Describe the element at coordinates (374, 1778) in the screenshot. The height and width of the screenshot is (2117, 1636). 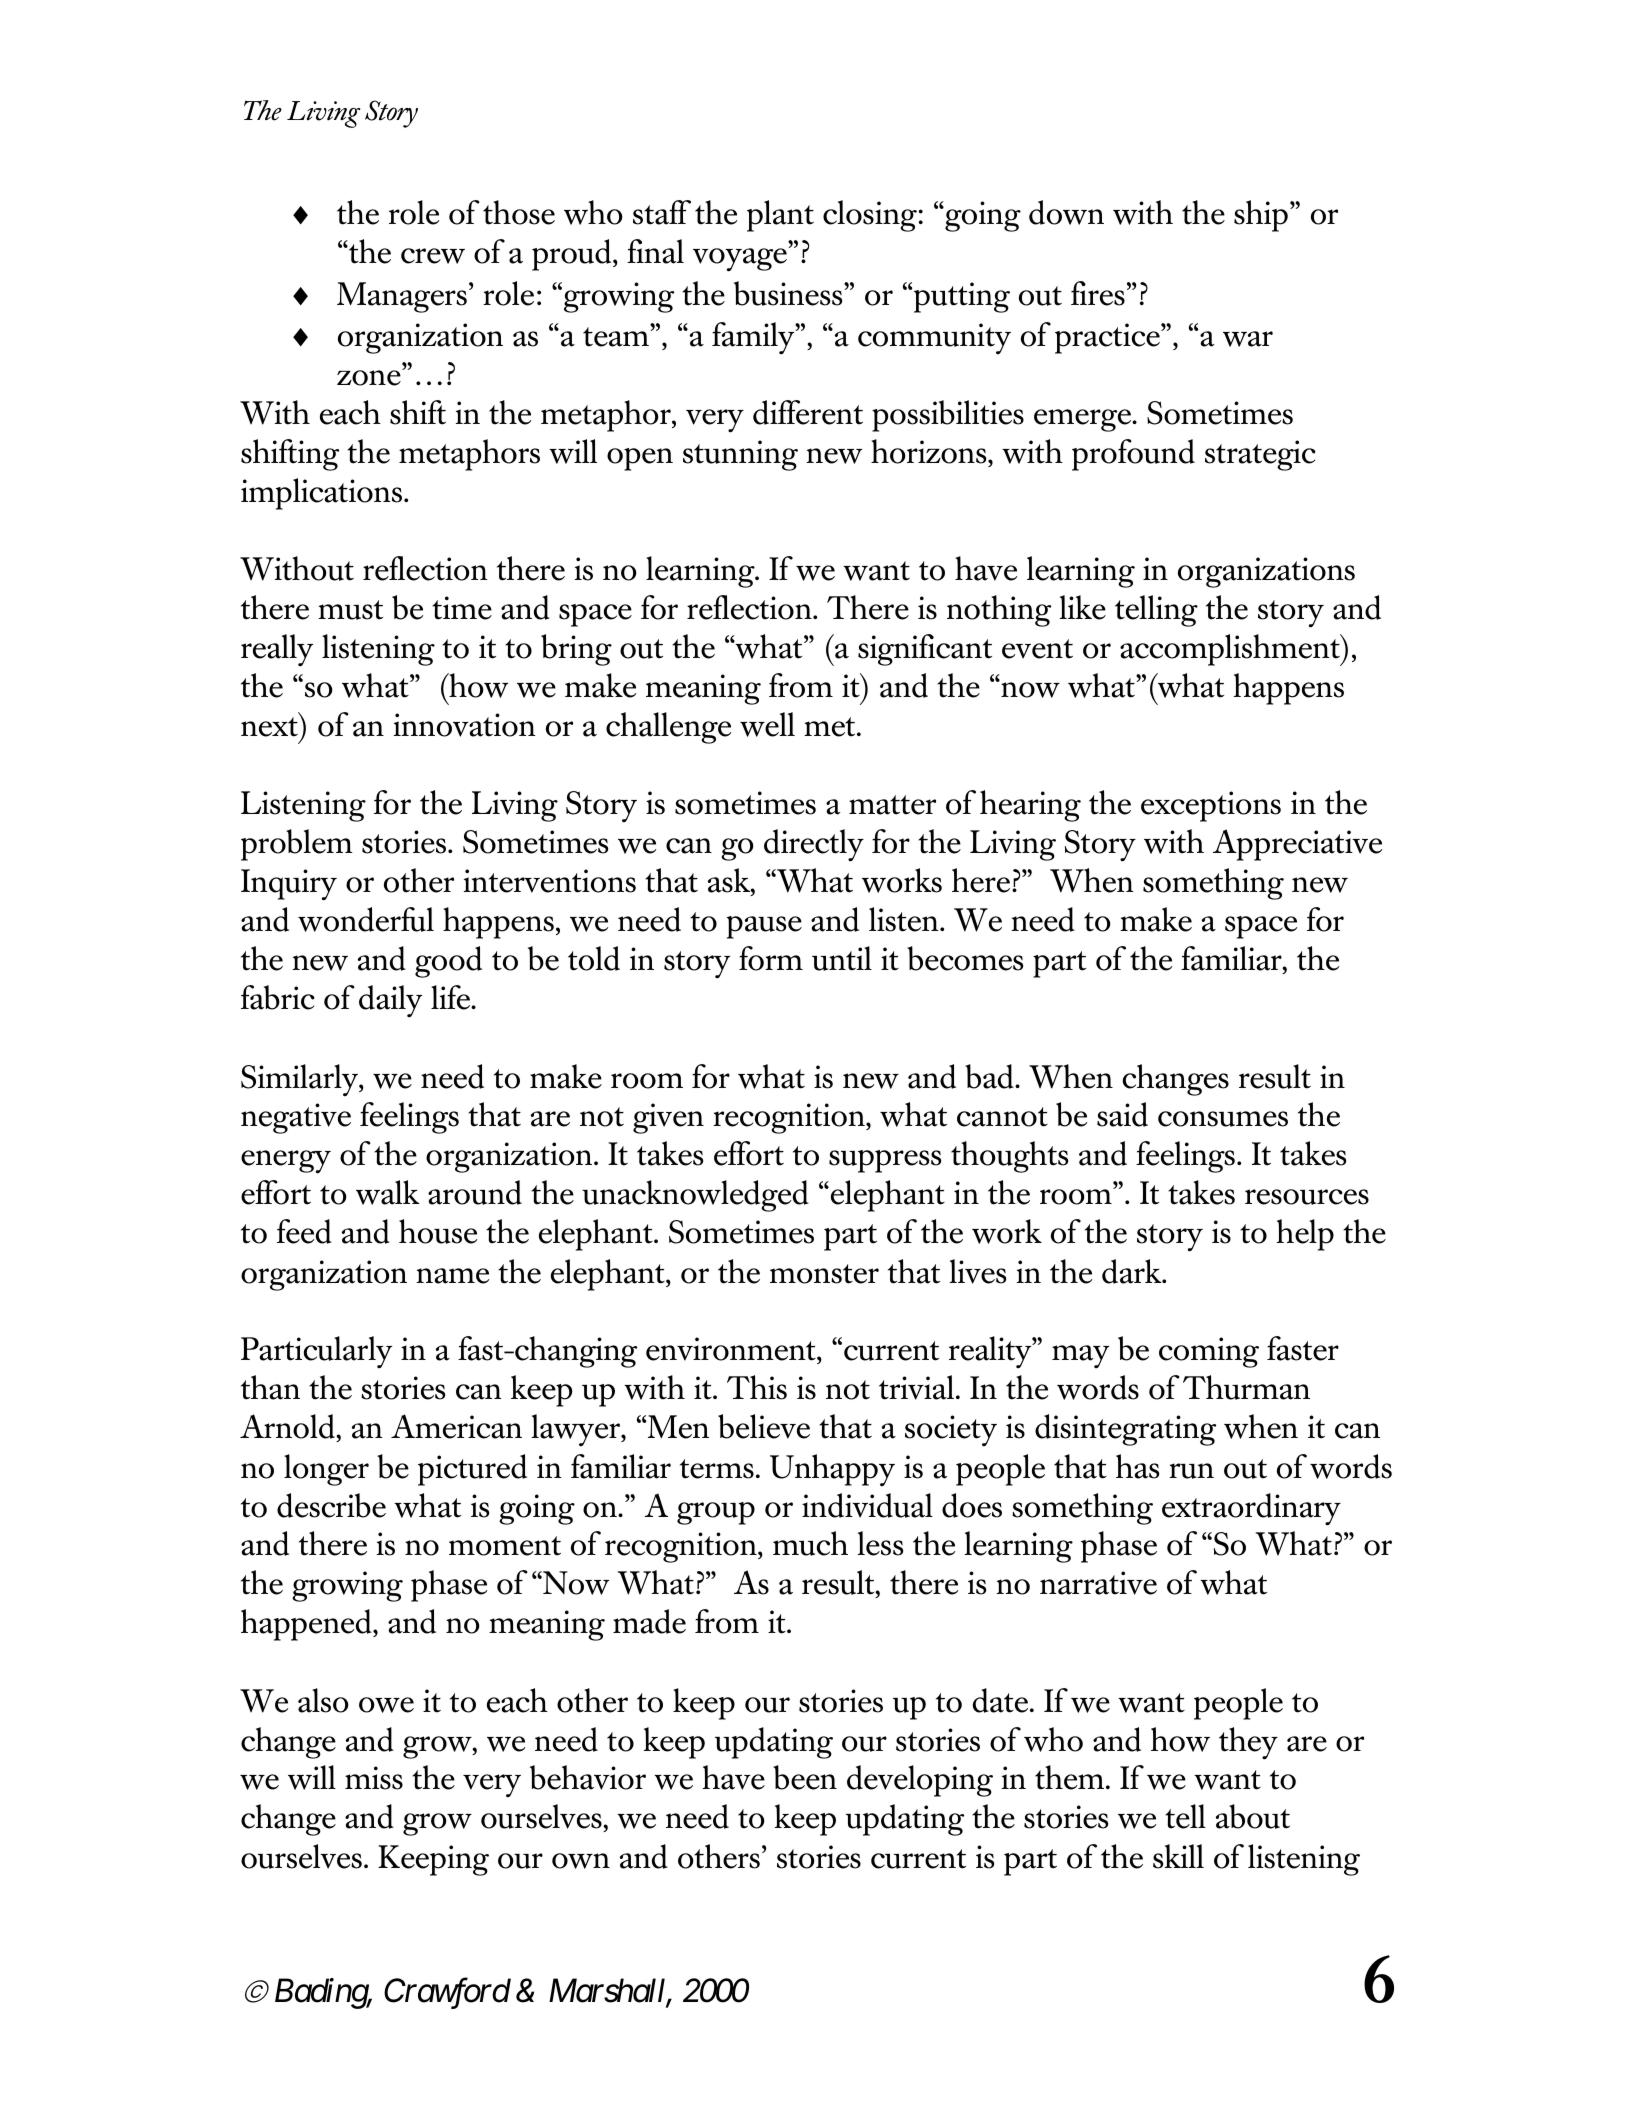
I see `miss` at that location.
